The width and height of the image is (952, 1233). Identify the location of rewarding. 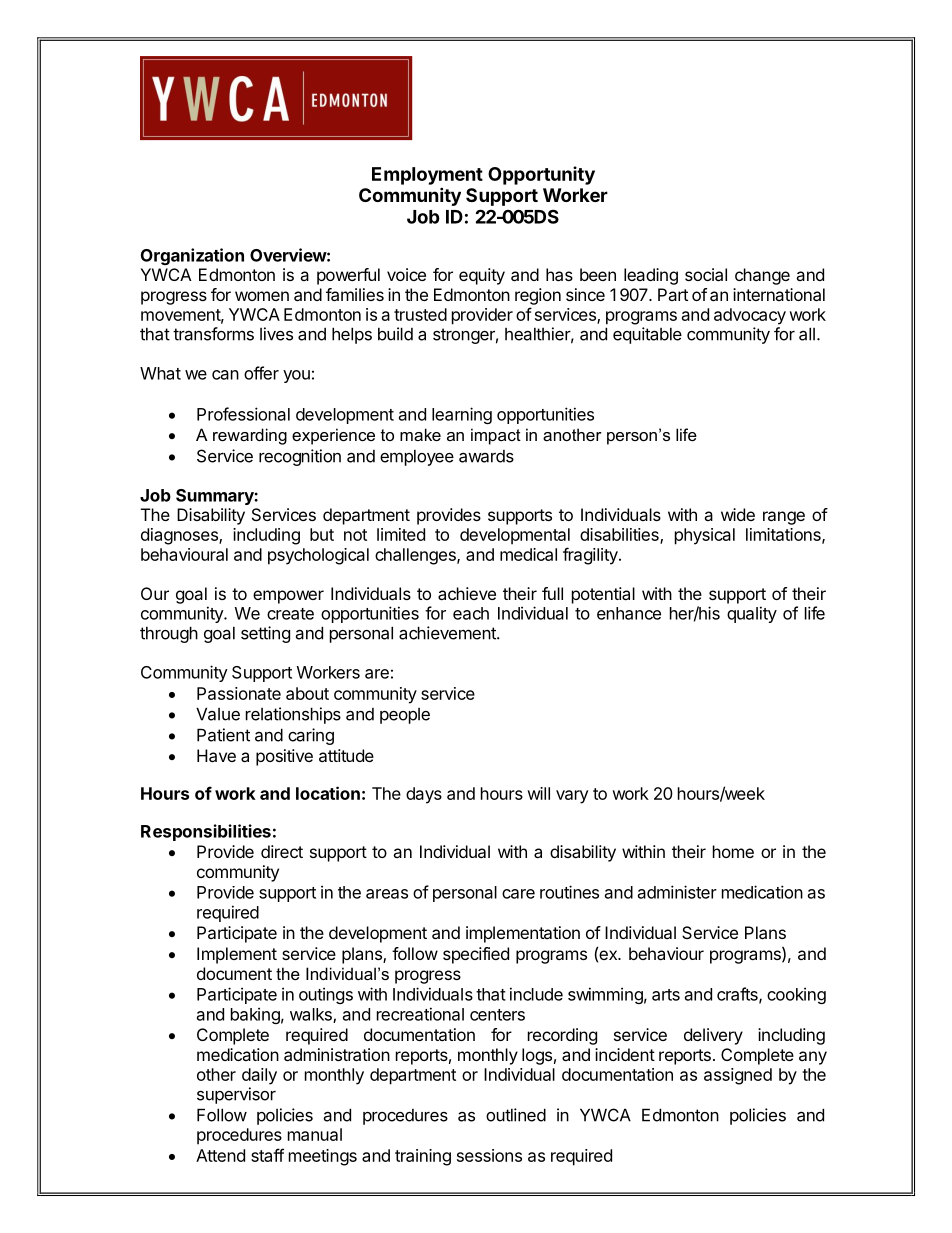
(250, 436).
